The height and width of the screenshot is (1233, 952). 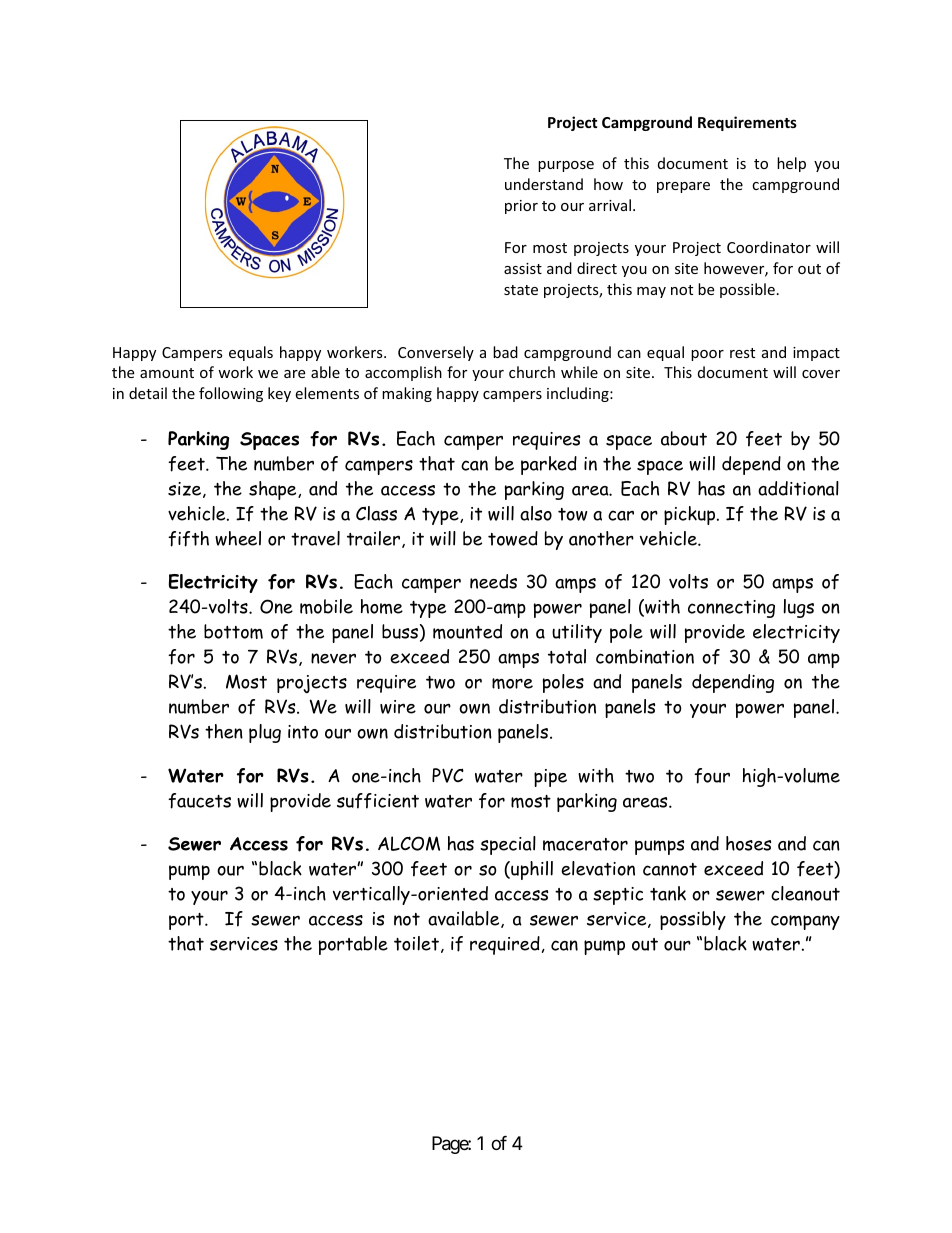 What do you see at coordinates (683, 187) in the screenshot?
I see `prepare` at bounding box center [683, 187].
